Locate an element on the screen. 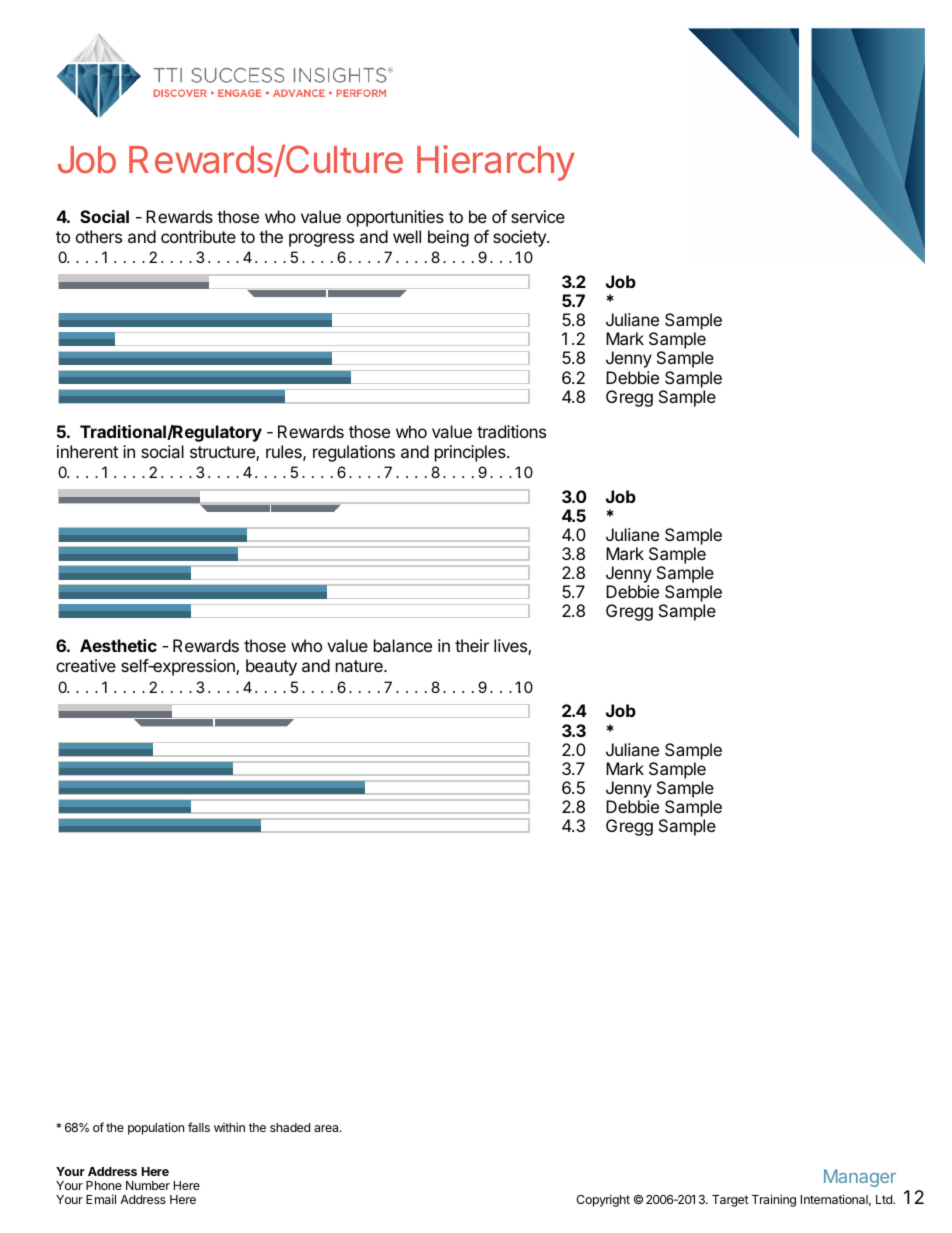 Image resolution: width=952 pixels, height=1233 pixels. balance is located at coordinates (403, 645).
